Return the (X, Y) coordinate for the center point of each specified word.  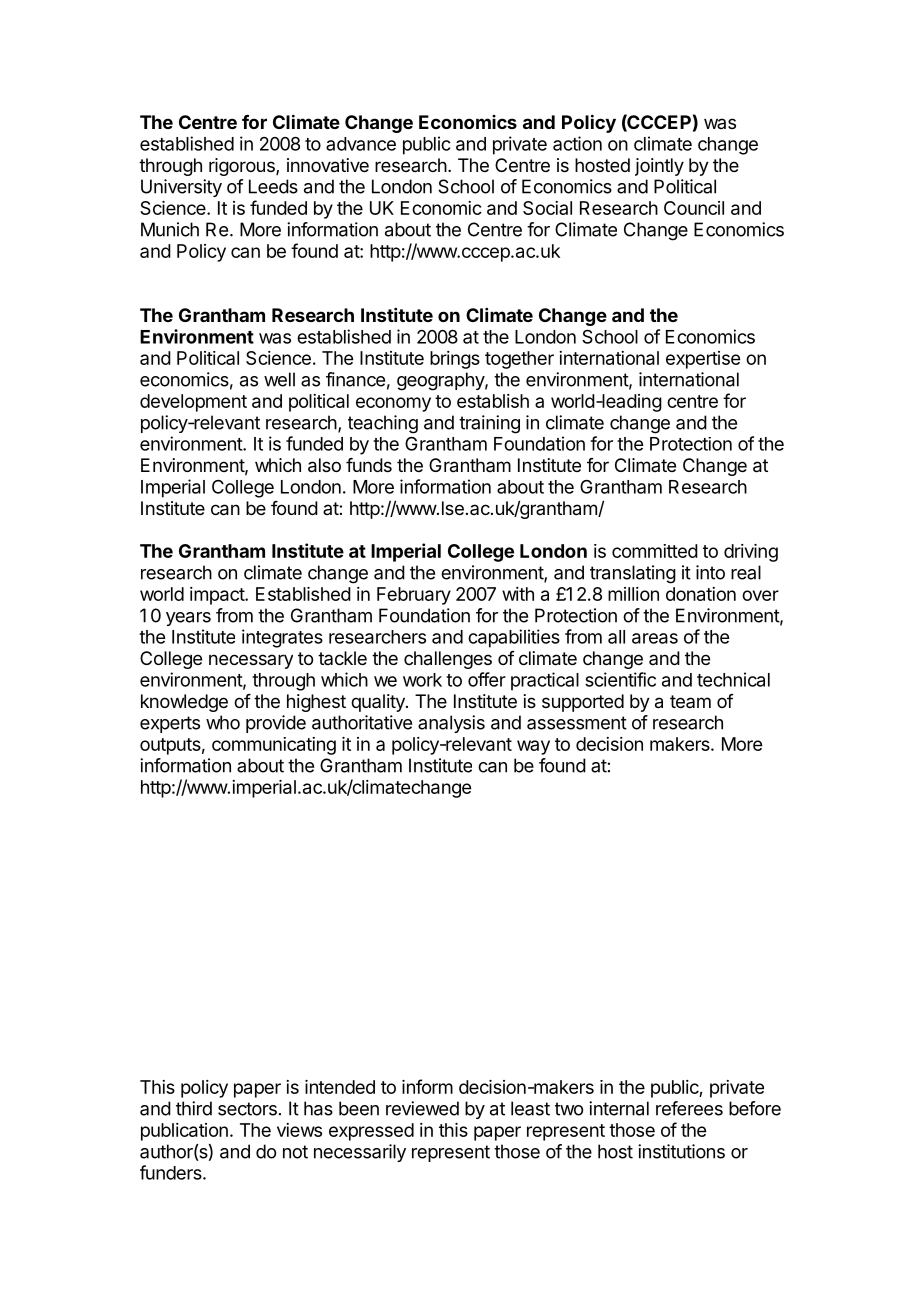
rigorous (243, 167)
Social (547, 208)
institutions (681, 1151)
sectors (247, 1109)
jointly (659, 167)
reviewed (422, 1108)
